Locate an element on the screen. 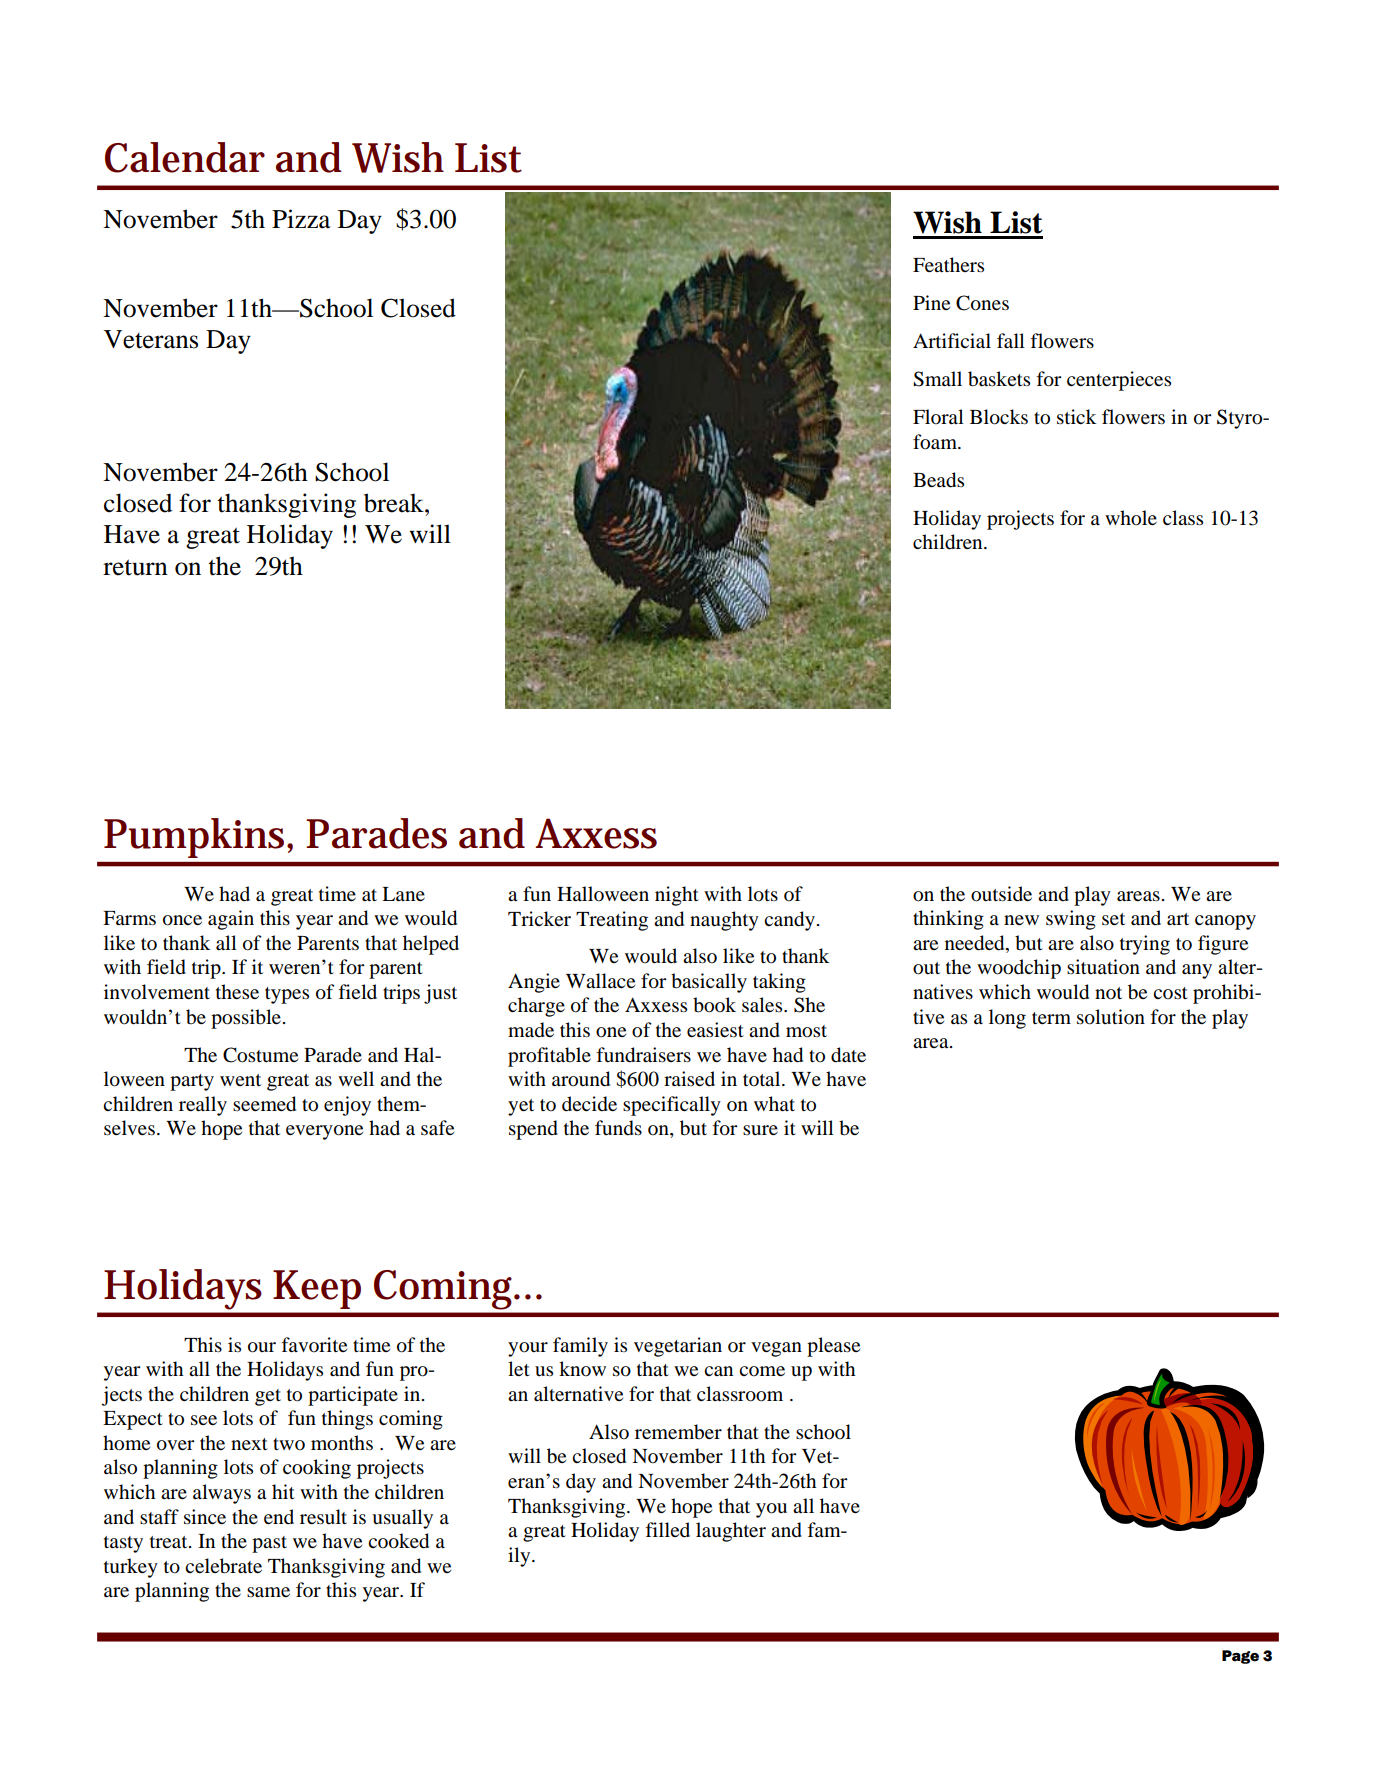  filled is located at coordinates (667, 1529).
